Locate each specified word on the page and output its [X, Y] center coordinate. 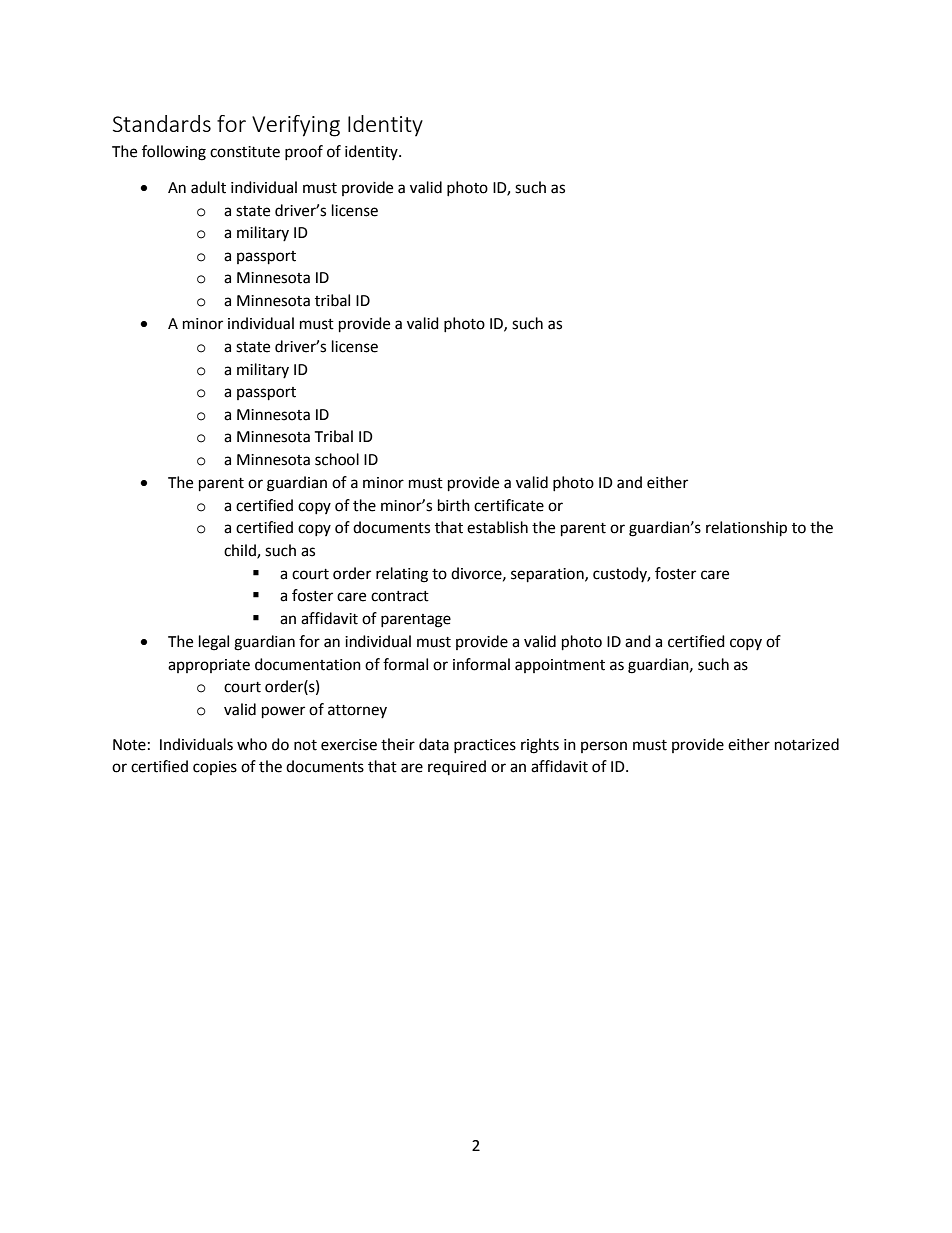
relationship [746, 529]
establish [497, 527]
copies [215, 768]
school [337, 459]
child [241, 551]
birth [454, 505]
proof [304, 152]
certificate [509, 505]
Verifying [296, 126]
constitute [245, 152]
